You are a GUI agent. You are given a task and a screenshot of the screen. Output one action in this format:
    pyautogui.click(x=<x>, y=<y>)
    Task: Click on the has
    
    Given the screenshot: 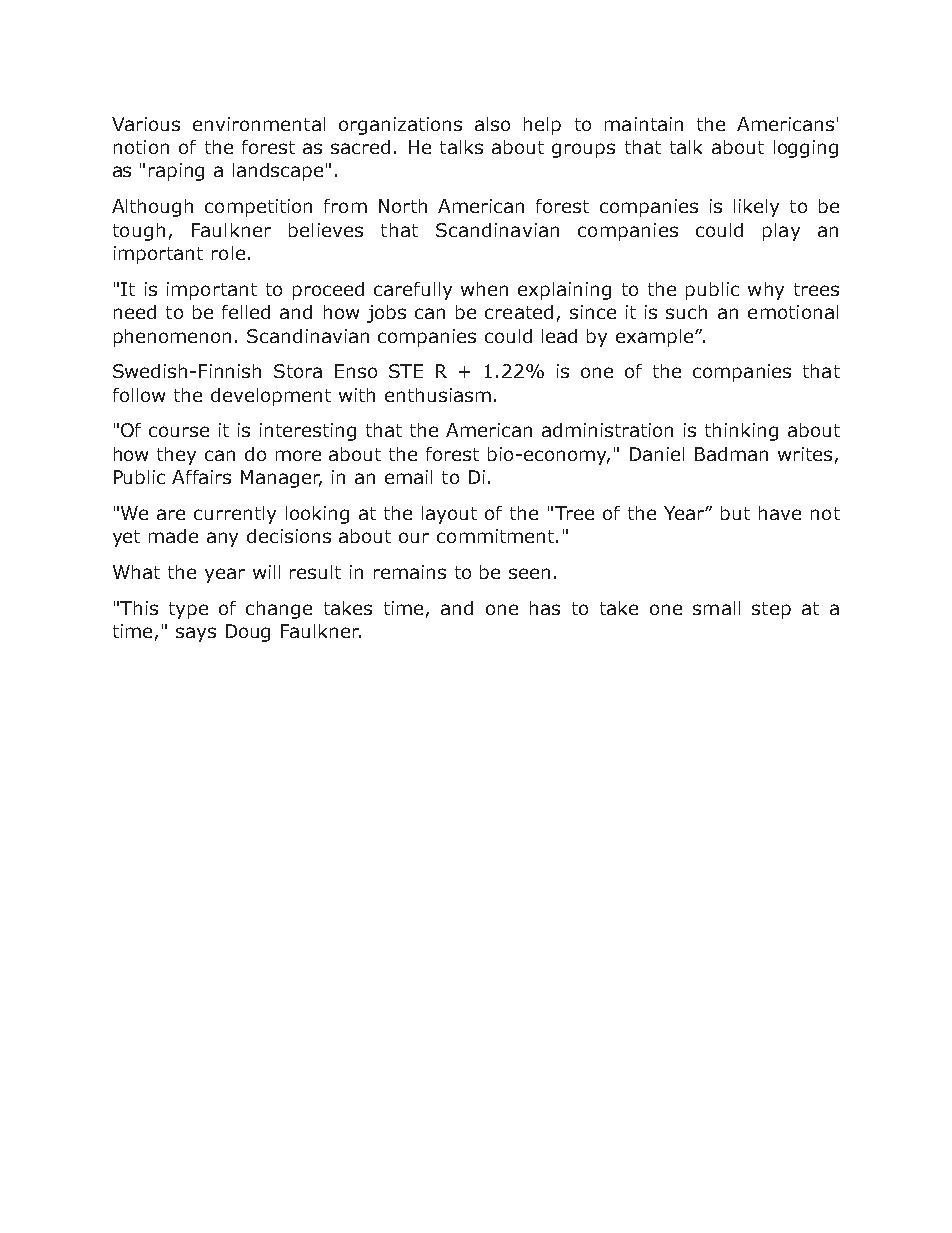 What is the action you would take?
    pyautogui.click(x=545, y=608)
